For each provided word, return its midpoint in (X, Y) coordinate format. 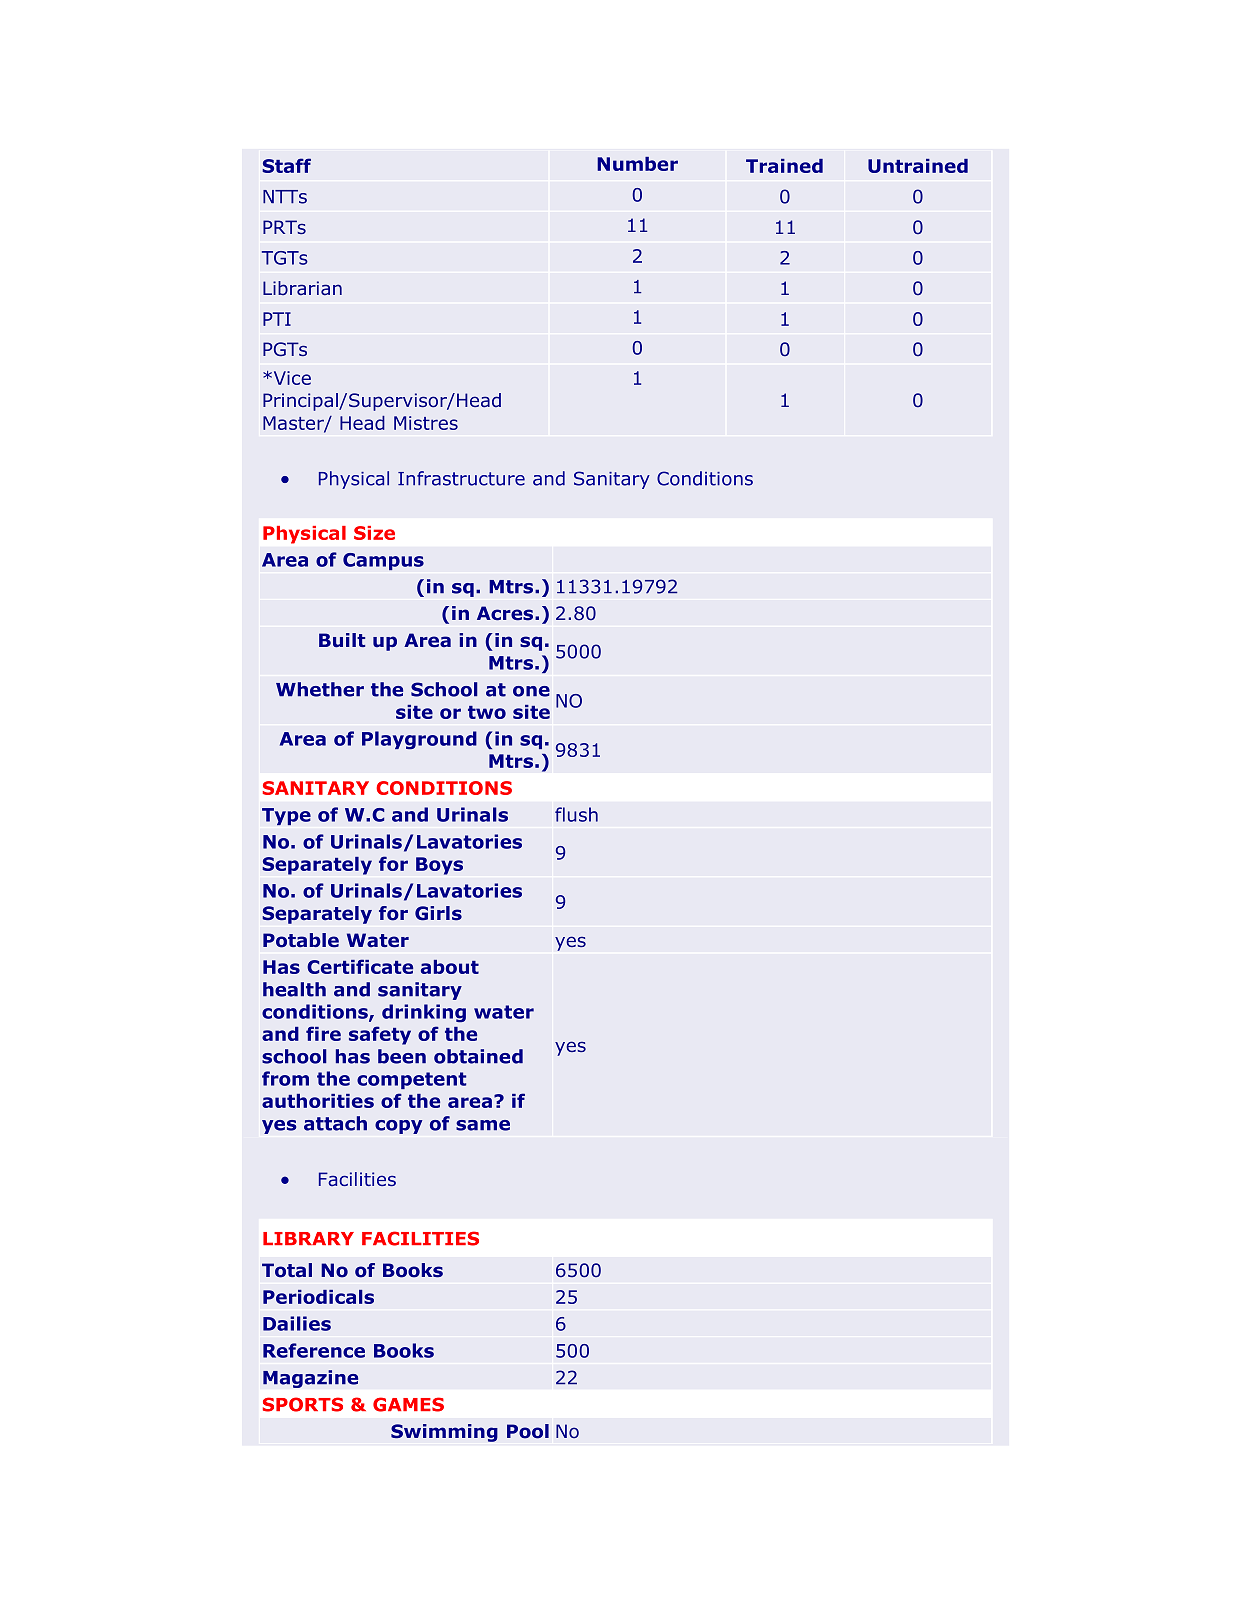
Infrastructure (461, 478)
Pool (528, 1431)
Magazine (310, 1379)
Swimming (444, 1433)
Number (637, 164)
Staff (286, 165)
